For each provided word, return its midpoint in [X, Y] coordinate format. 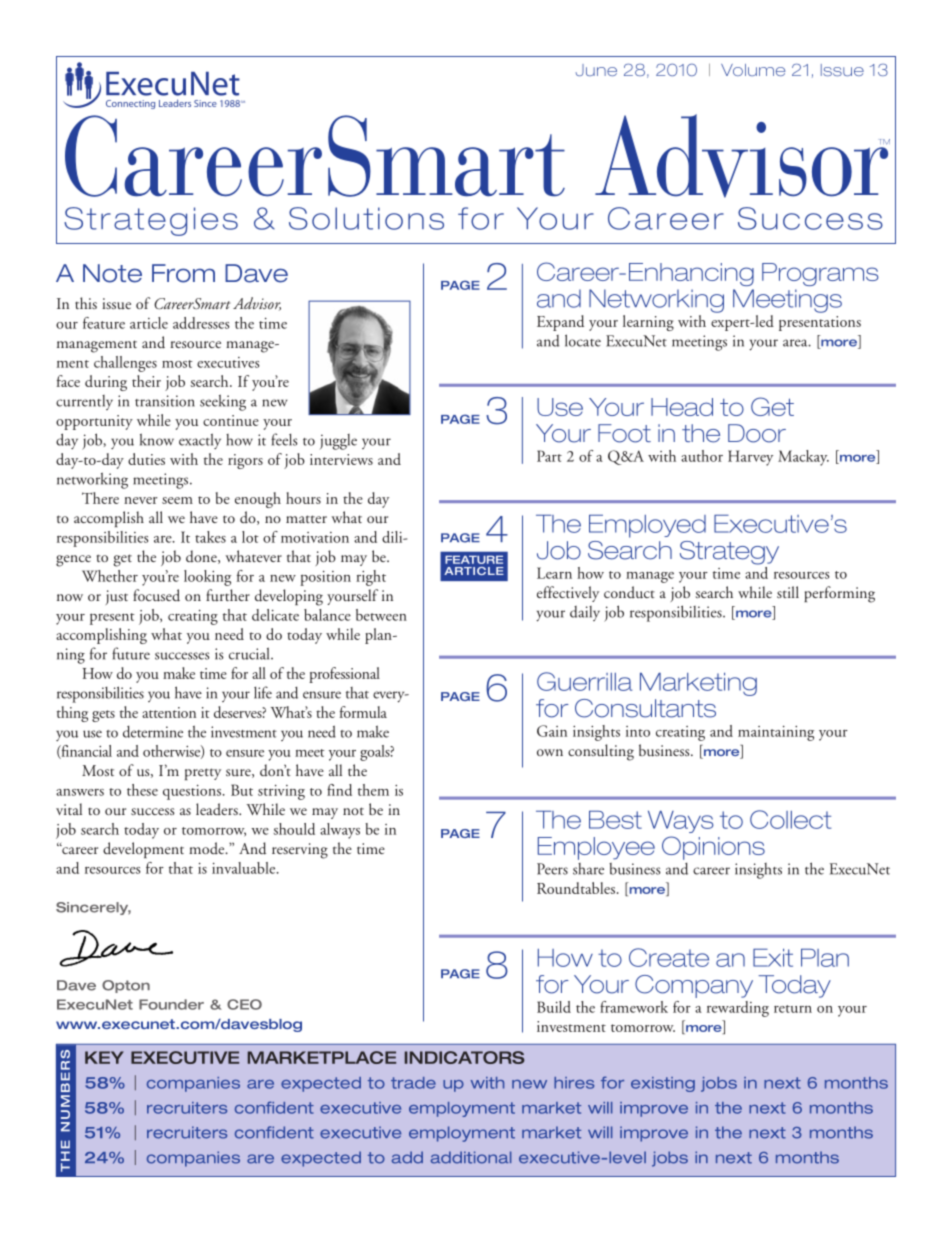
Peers [552, 869]
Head [682, 407]
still [788, 592]
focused [156, 595]
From [183, 273]
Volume [753, 70]
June [596, 70]
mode [208, 848]
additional [471, 1157]
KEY [104, 1057]
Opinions [713, 848]
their [146, 381]
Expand [560, 323]
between [381, 615]
